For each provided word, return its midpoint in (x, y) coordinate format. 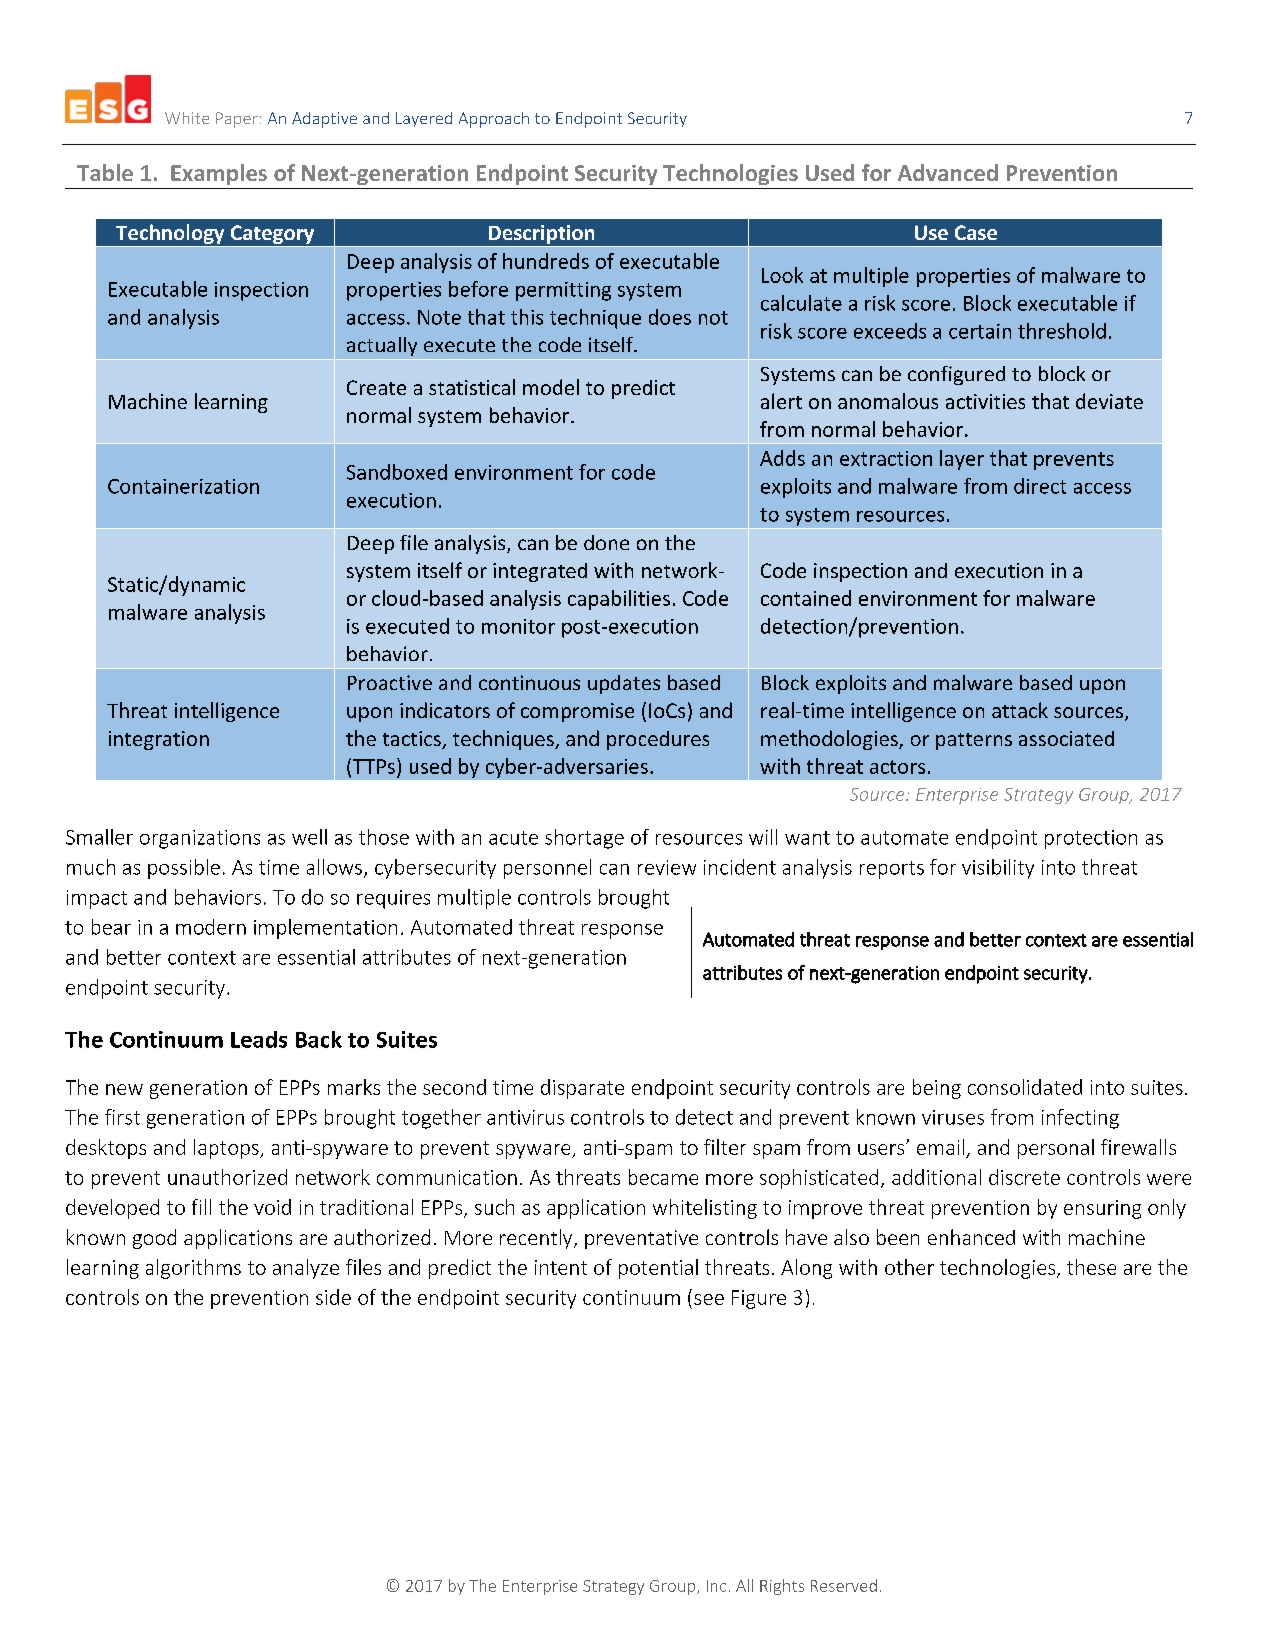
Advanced (948, 172)
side (333, 1297)
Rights (782, 1587)
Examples (219, 174)
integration (159, 740)
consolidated (1025, 1087)
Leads (259, 1039)
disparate (582, 1089)
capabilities (619, 600)
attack (1020, 710)
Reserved (844, 1585)
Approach (494, 120)
